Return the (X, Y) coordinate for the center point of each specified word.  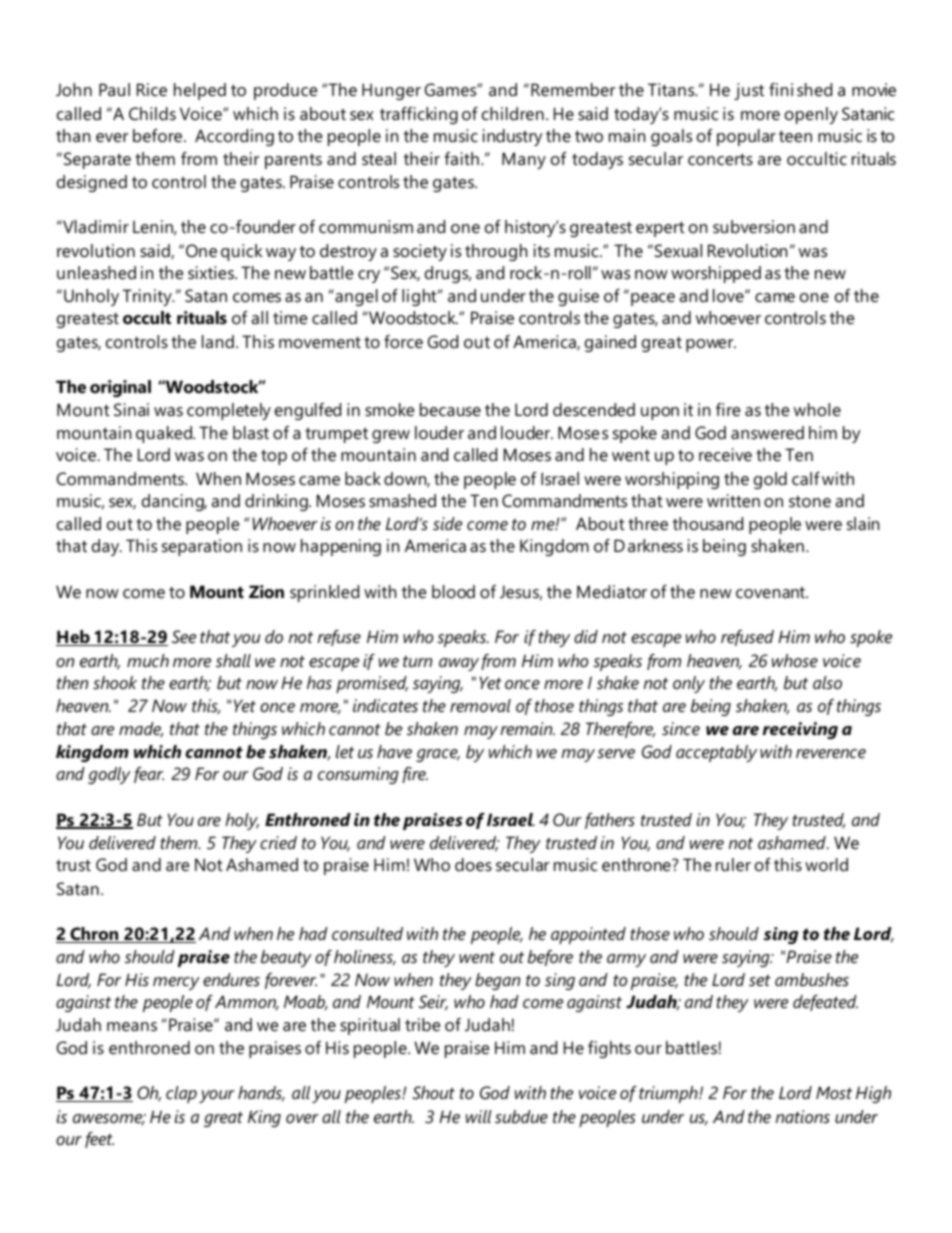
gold (770, 480)
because (450, 409)
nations (803, 1117)
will (479, 1116)
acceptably (716, 753)
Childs (152, 113)
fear (149, 775)
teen (795, 137)
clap (181, 1094)
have (394, 751)
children (513, 114)
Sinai (131, 409)
